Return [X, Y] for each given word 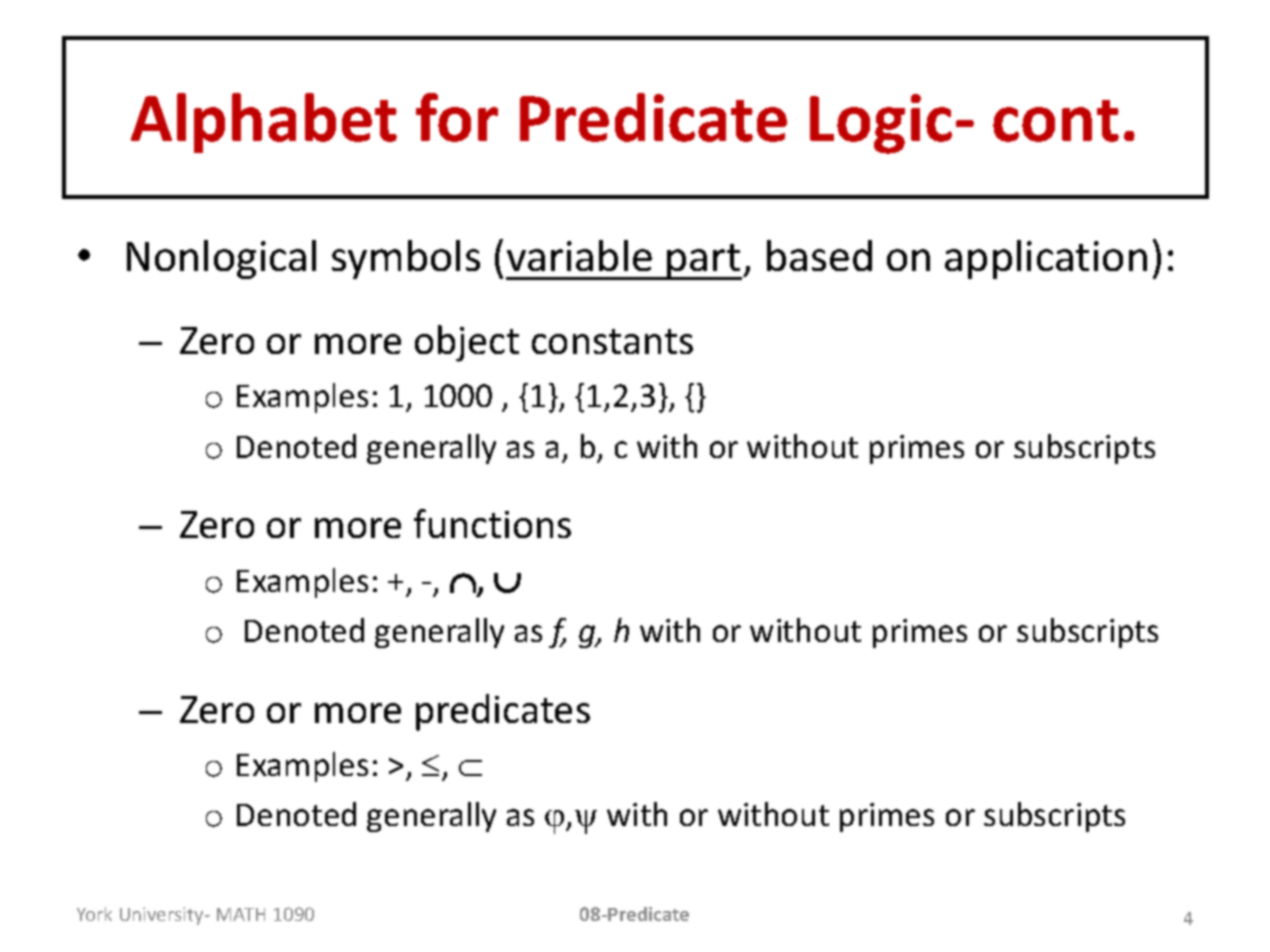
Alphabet [264, 123]
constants [612, 341]
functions [492, 523]
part [704, 262]
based [819, 255]
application [1046, 259]
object [467, 343]
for [457, 117]
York [94, 914]
